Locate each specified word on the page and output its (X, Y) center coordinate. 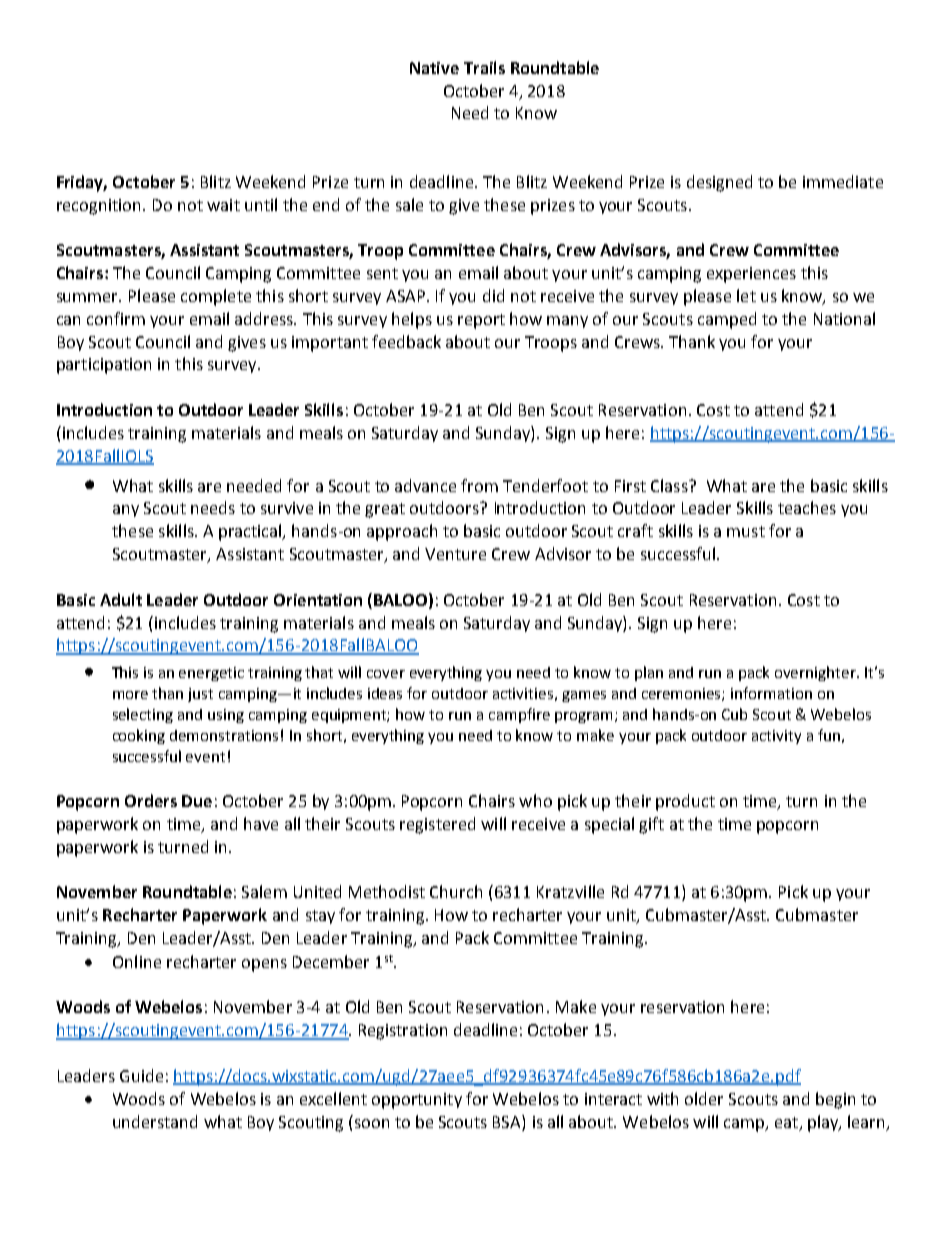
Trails (484, 67)
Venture (455, 554)
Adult (121, 599)
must (746, 531)
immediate (843, 181)
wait (223, 205)
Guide (141, 1075)
